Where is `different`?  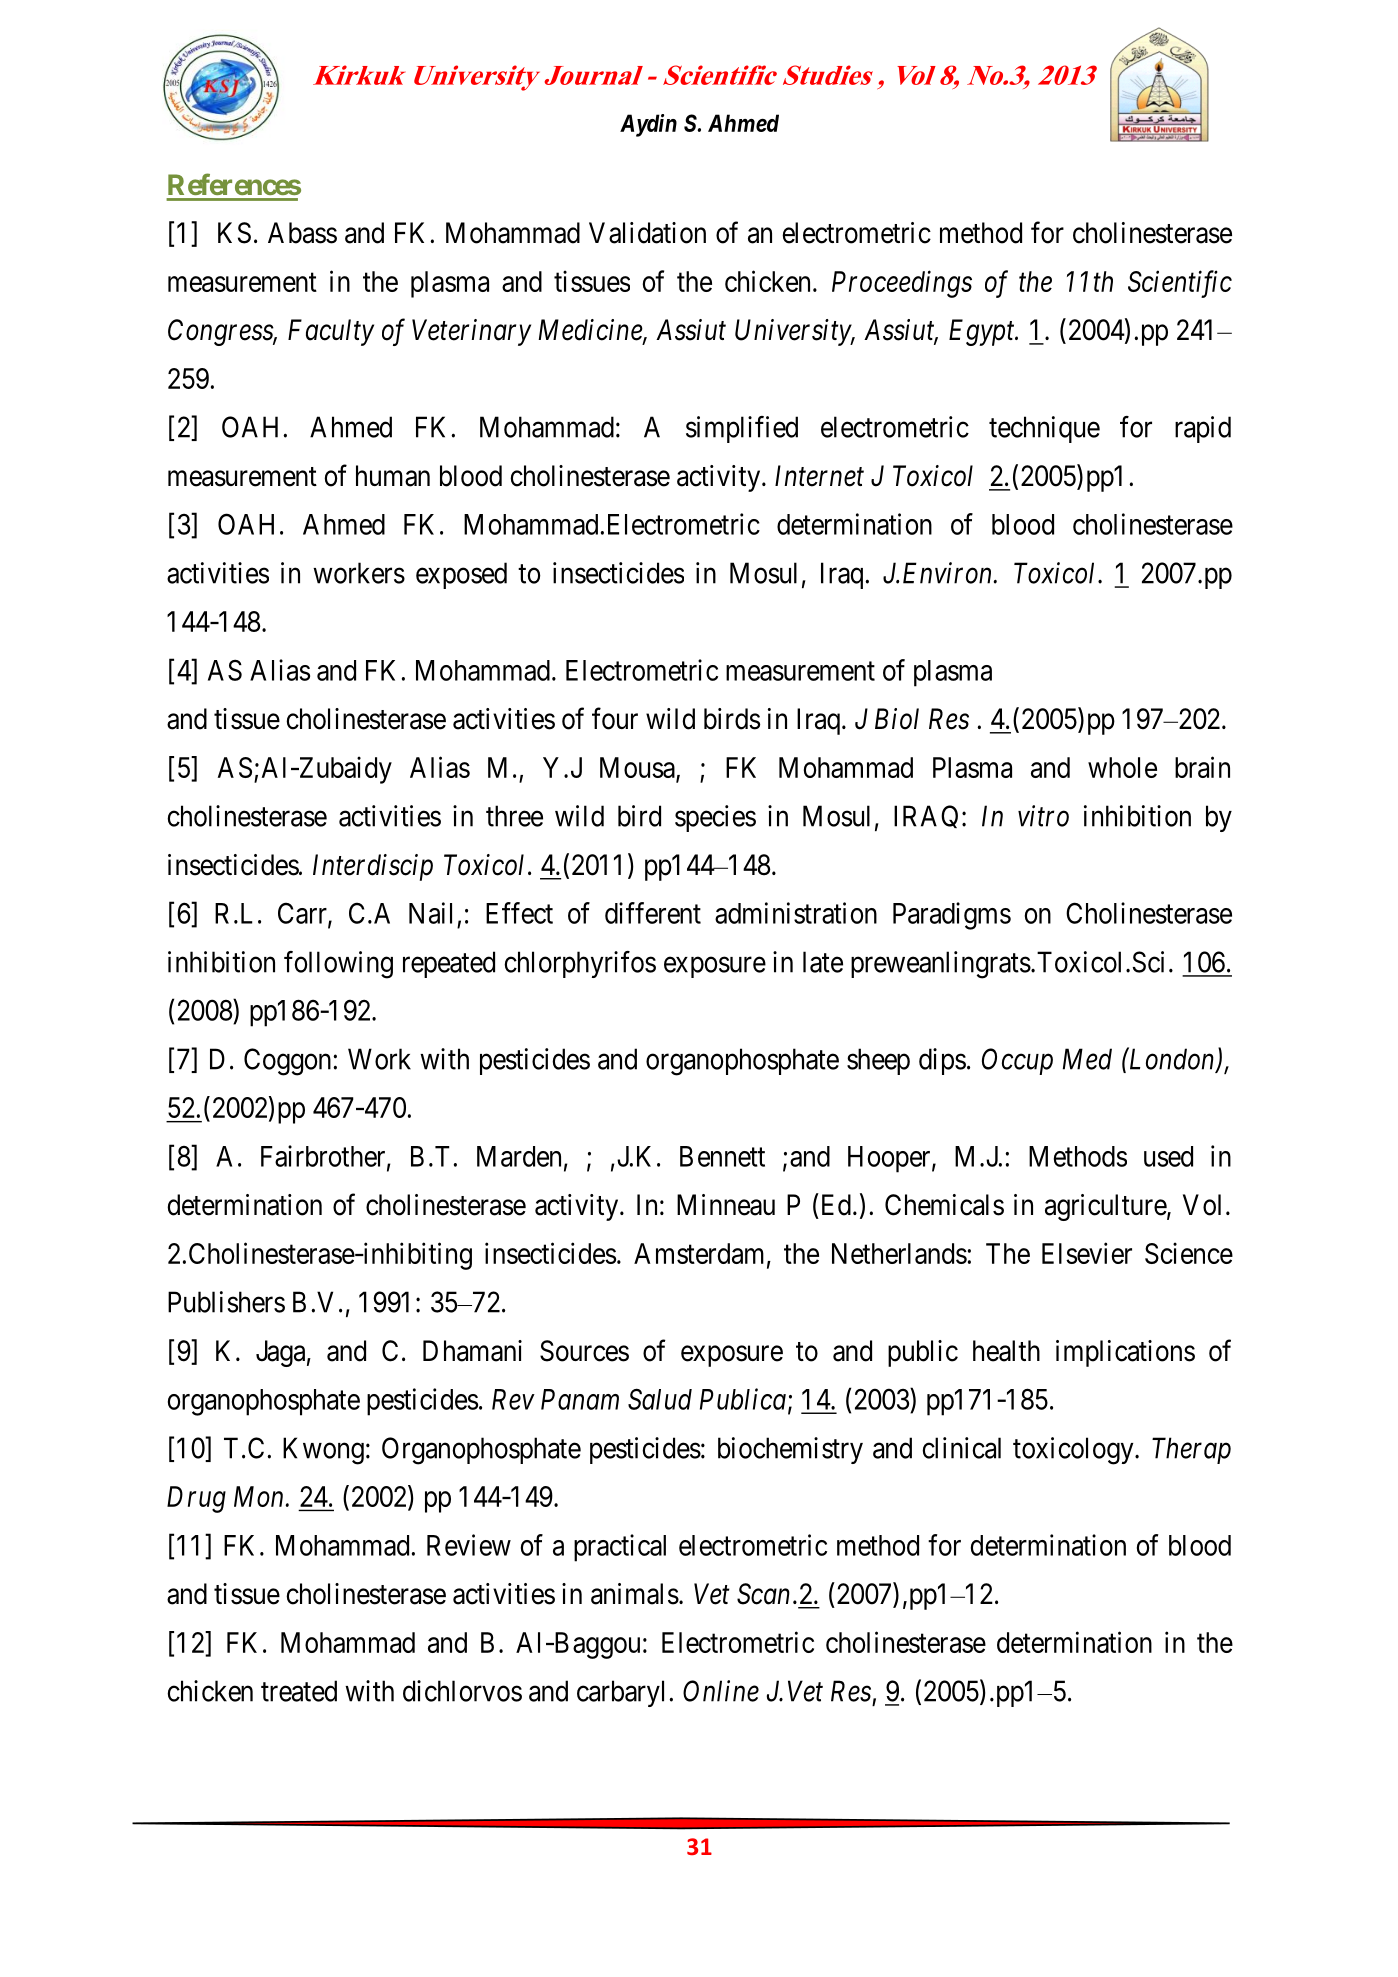 different is located at coordinates (653, 913).
